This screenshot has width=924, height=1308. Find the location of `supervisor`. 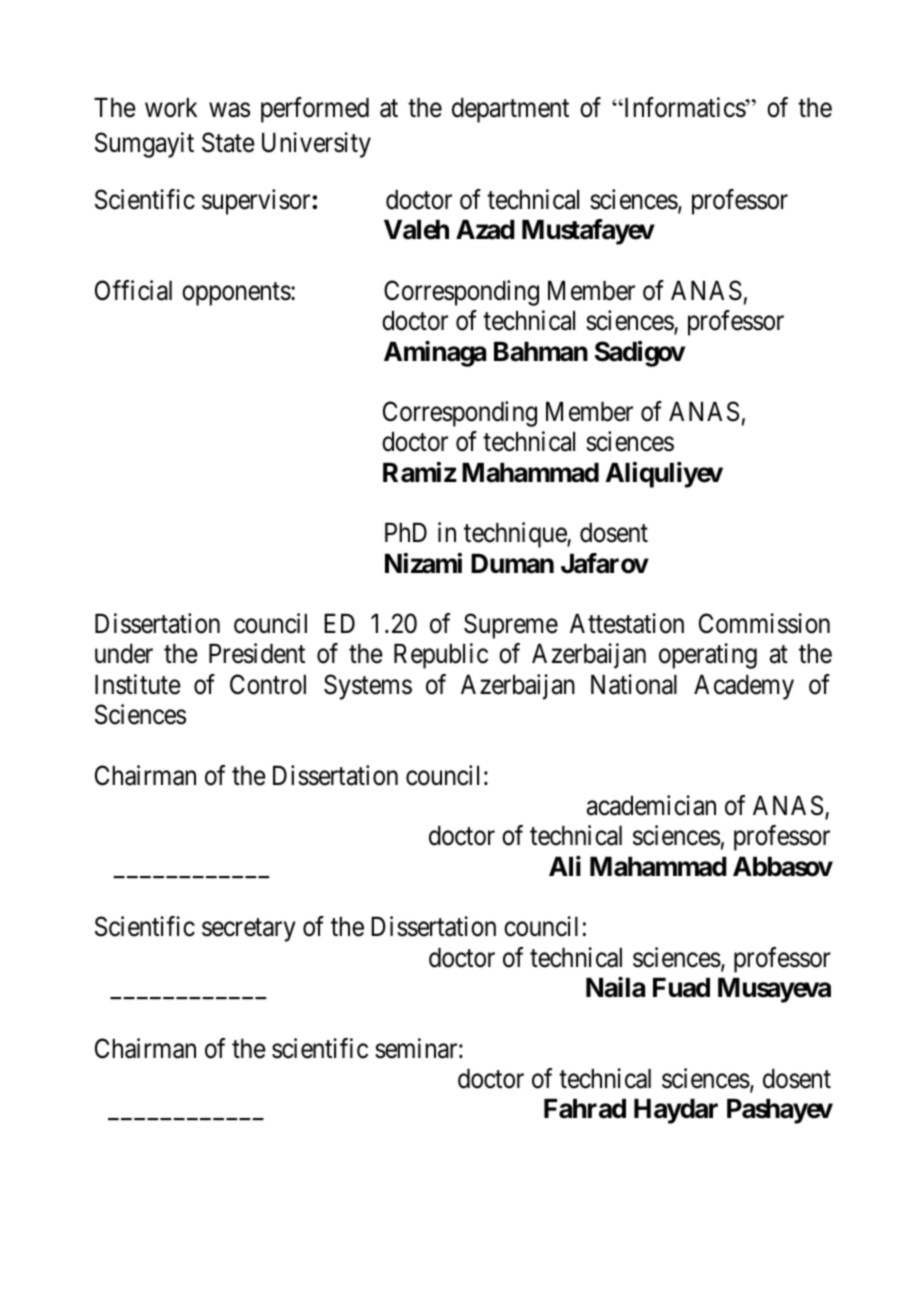

supervisor is located at coordinates (257, 202).
